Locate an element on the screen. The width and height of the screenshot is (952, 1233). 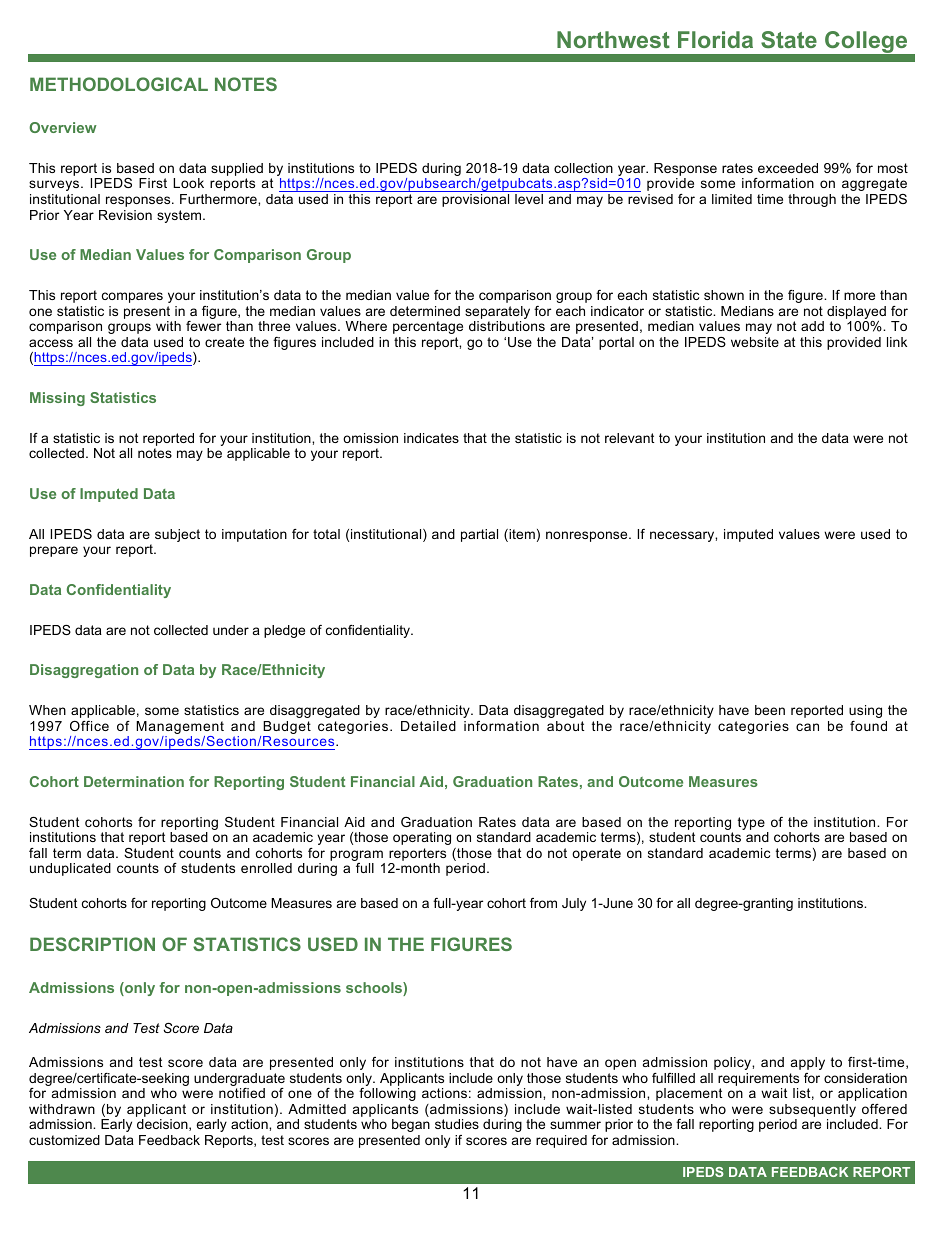
distributions is located at coordinates (507, 326).
